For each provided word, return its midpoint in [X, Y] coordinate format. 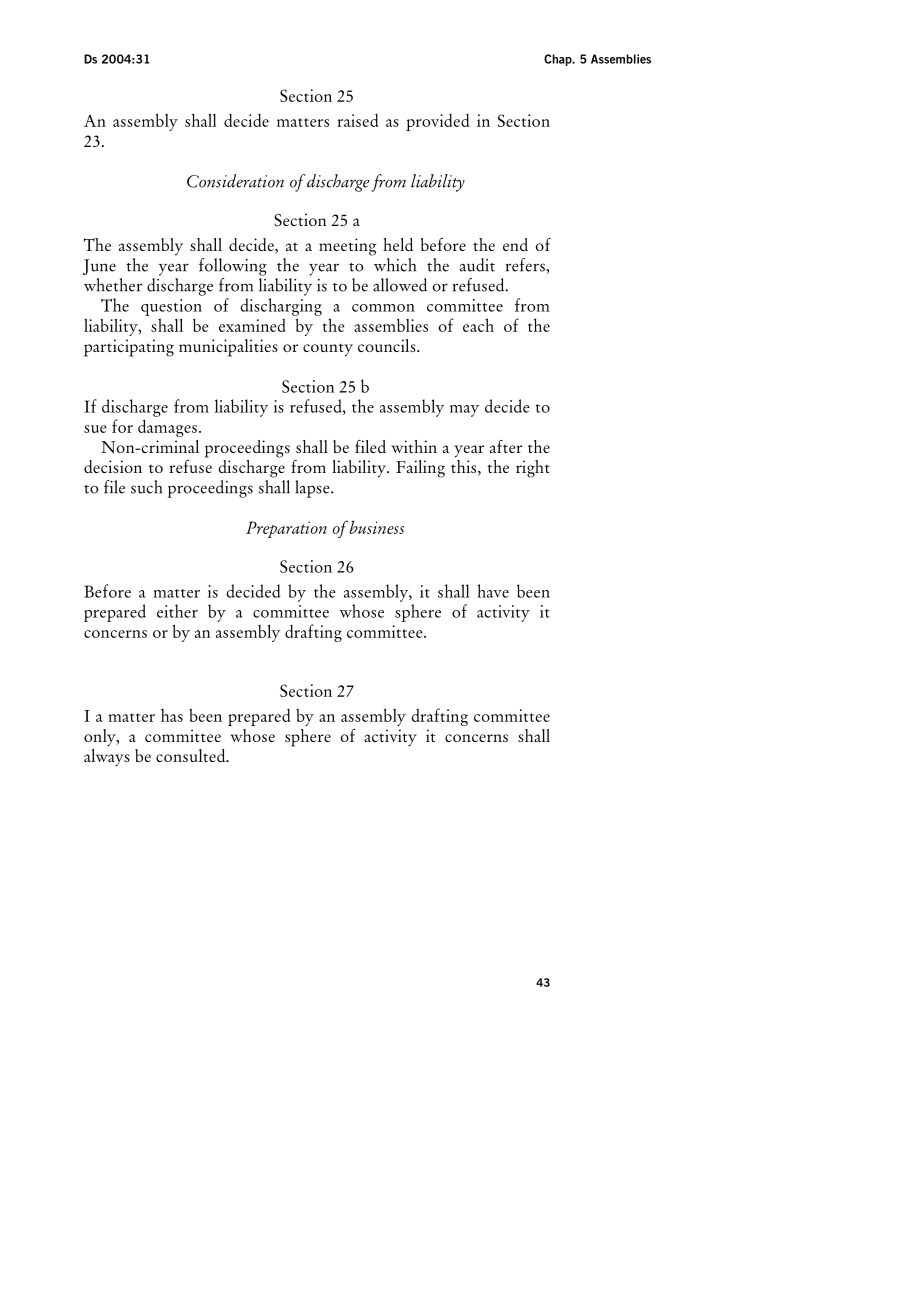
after [506, 446]
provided [437, 122]
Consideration [235, 181]
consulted [192, 755]
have [493, 591]
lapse [313, 489]
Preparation [286, 529]
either [177, 611]
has [172, 715]
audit [477, 265]
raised [358, 120]
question [171, 307]
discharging [281, 307]
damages [167, 428]
